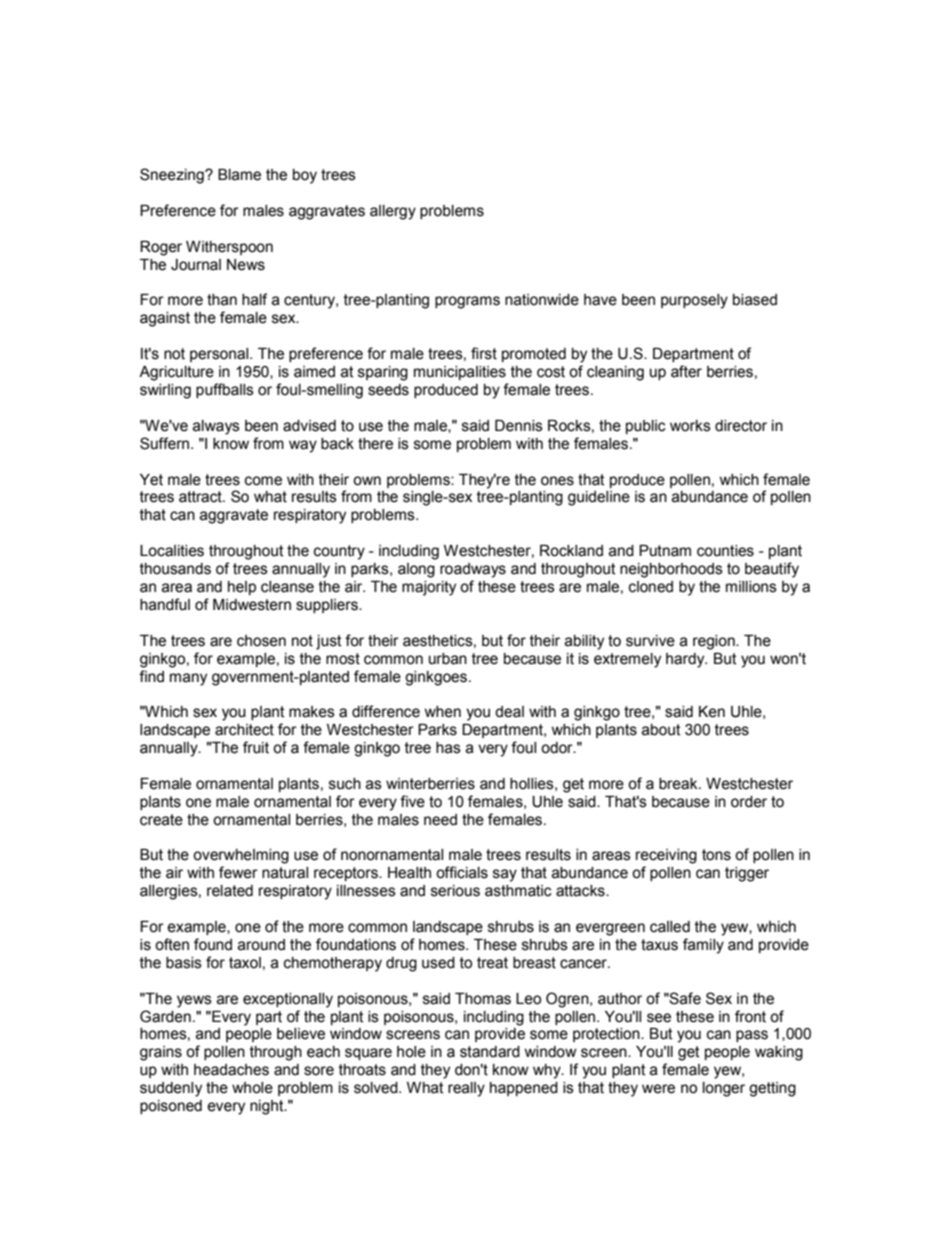  Describe the element at coordinates (393, 212) in the image. I see `allergy` at that location.
